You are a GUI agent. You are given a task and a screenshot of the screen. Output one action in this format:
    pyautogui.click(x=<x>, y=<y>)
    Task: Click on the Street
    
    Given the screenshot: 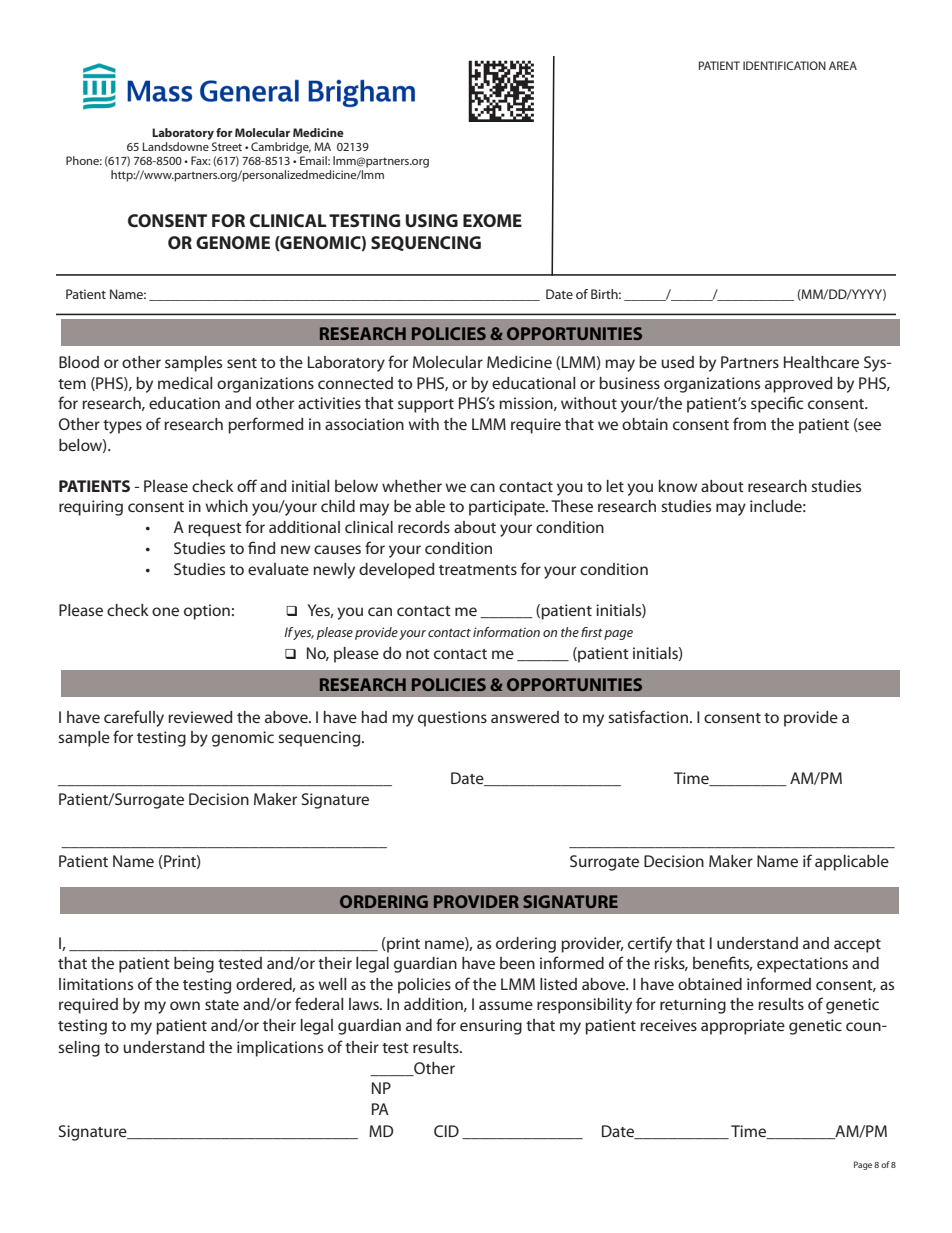 What is the action you would take?
    pyautogui.click(x=227, y=146)
